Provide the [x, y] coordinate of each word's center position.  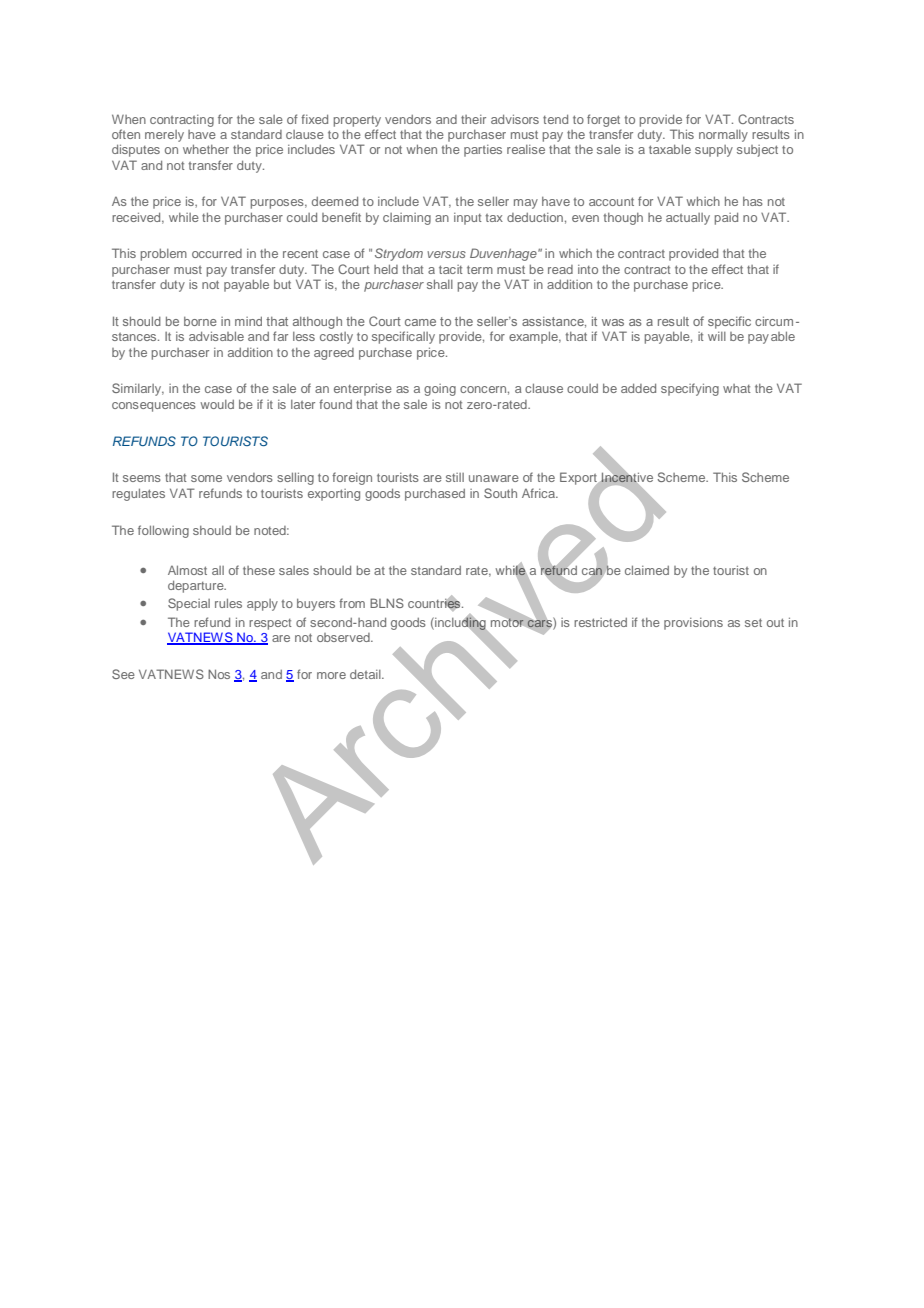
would [217, 404]
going [440, 390]
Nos [219, 674]
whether [206, 149]
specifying [690, 389]
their [473, 119]
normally [723, 136]
